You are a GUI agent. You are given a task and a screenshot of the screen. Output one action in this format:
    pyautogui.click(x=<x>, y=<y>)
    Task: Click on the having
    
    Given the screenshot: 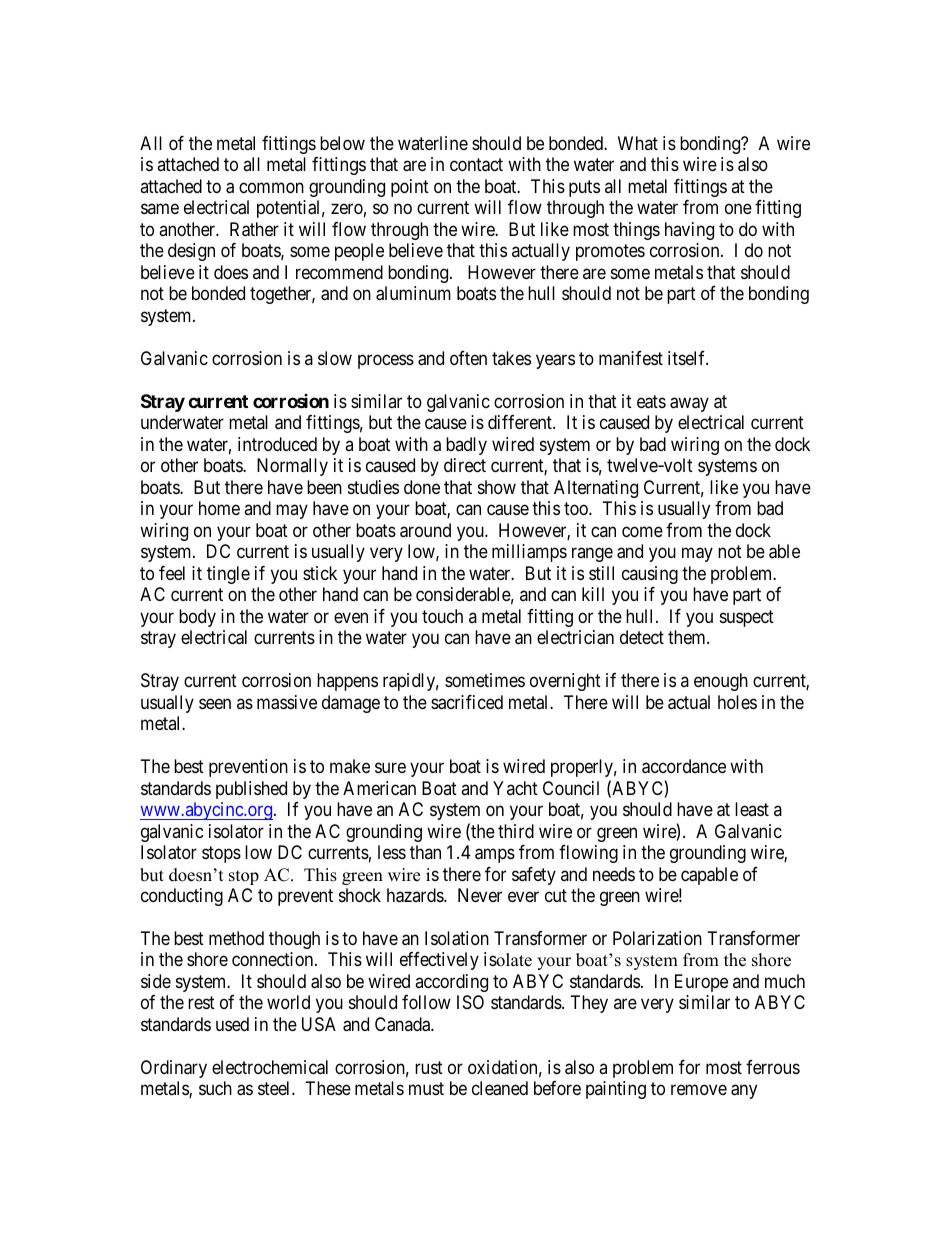 What is the action you would take?
    pyautogui.click(x=689, y=231)
